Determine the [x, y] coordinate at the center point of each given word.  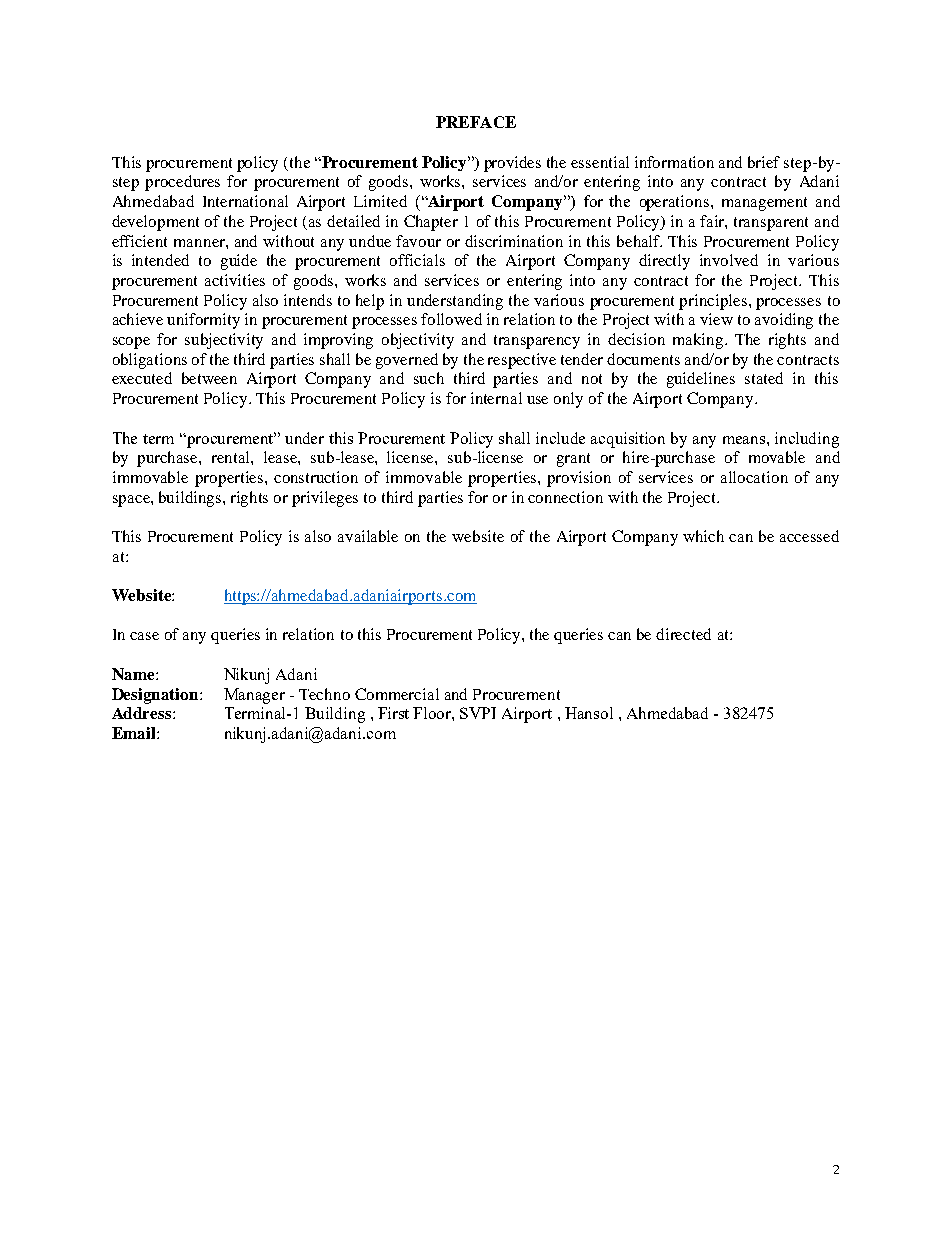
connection [565, 497]
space [132, 501]
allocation [754, 477]
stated [764, 378]
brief [764, 162]
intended [160, 260]
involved [729, 260]
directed [683, 634]
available [368, 536]
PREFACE [476, 122]
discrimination [514, 241]
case [144, 636]
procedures [182, 183]
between [209, 378]
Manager [254, 696]
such [429, 378]
